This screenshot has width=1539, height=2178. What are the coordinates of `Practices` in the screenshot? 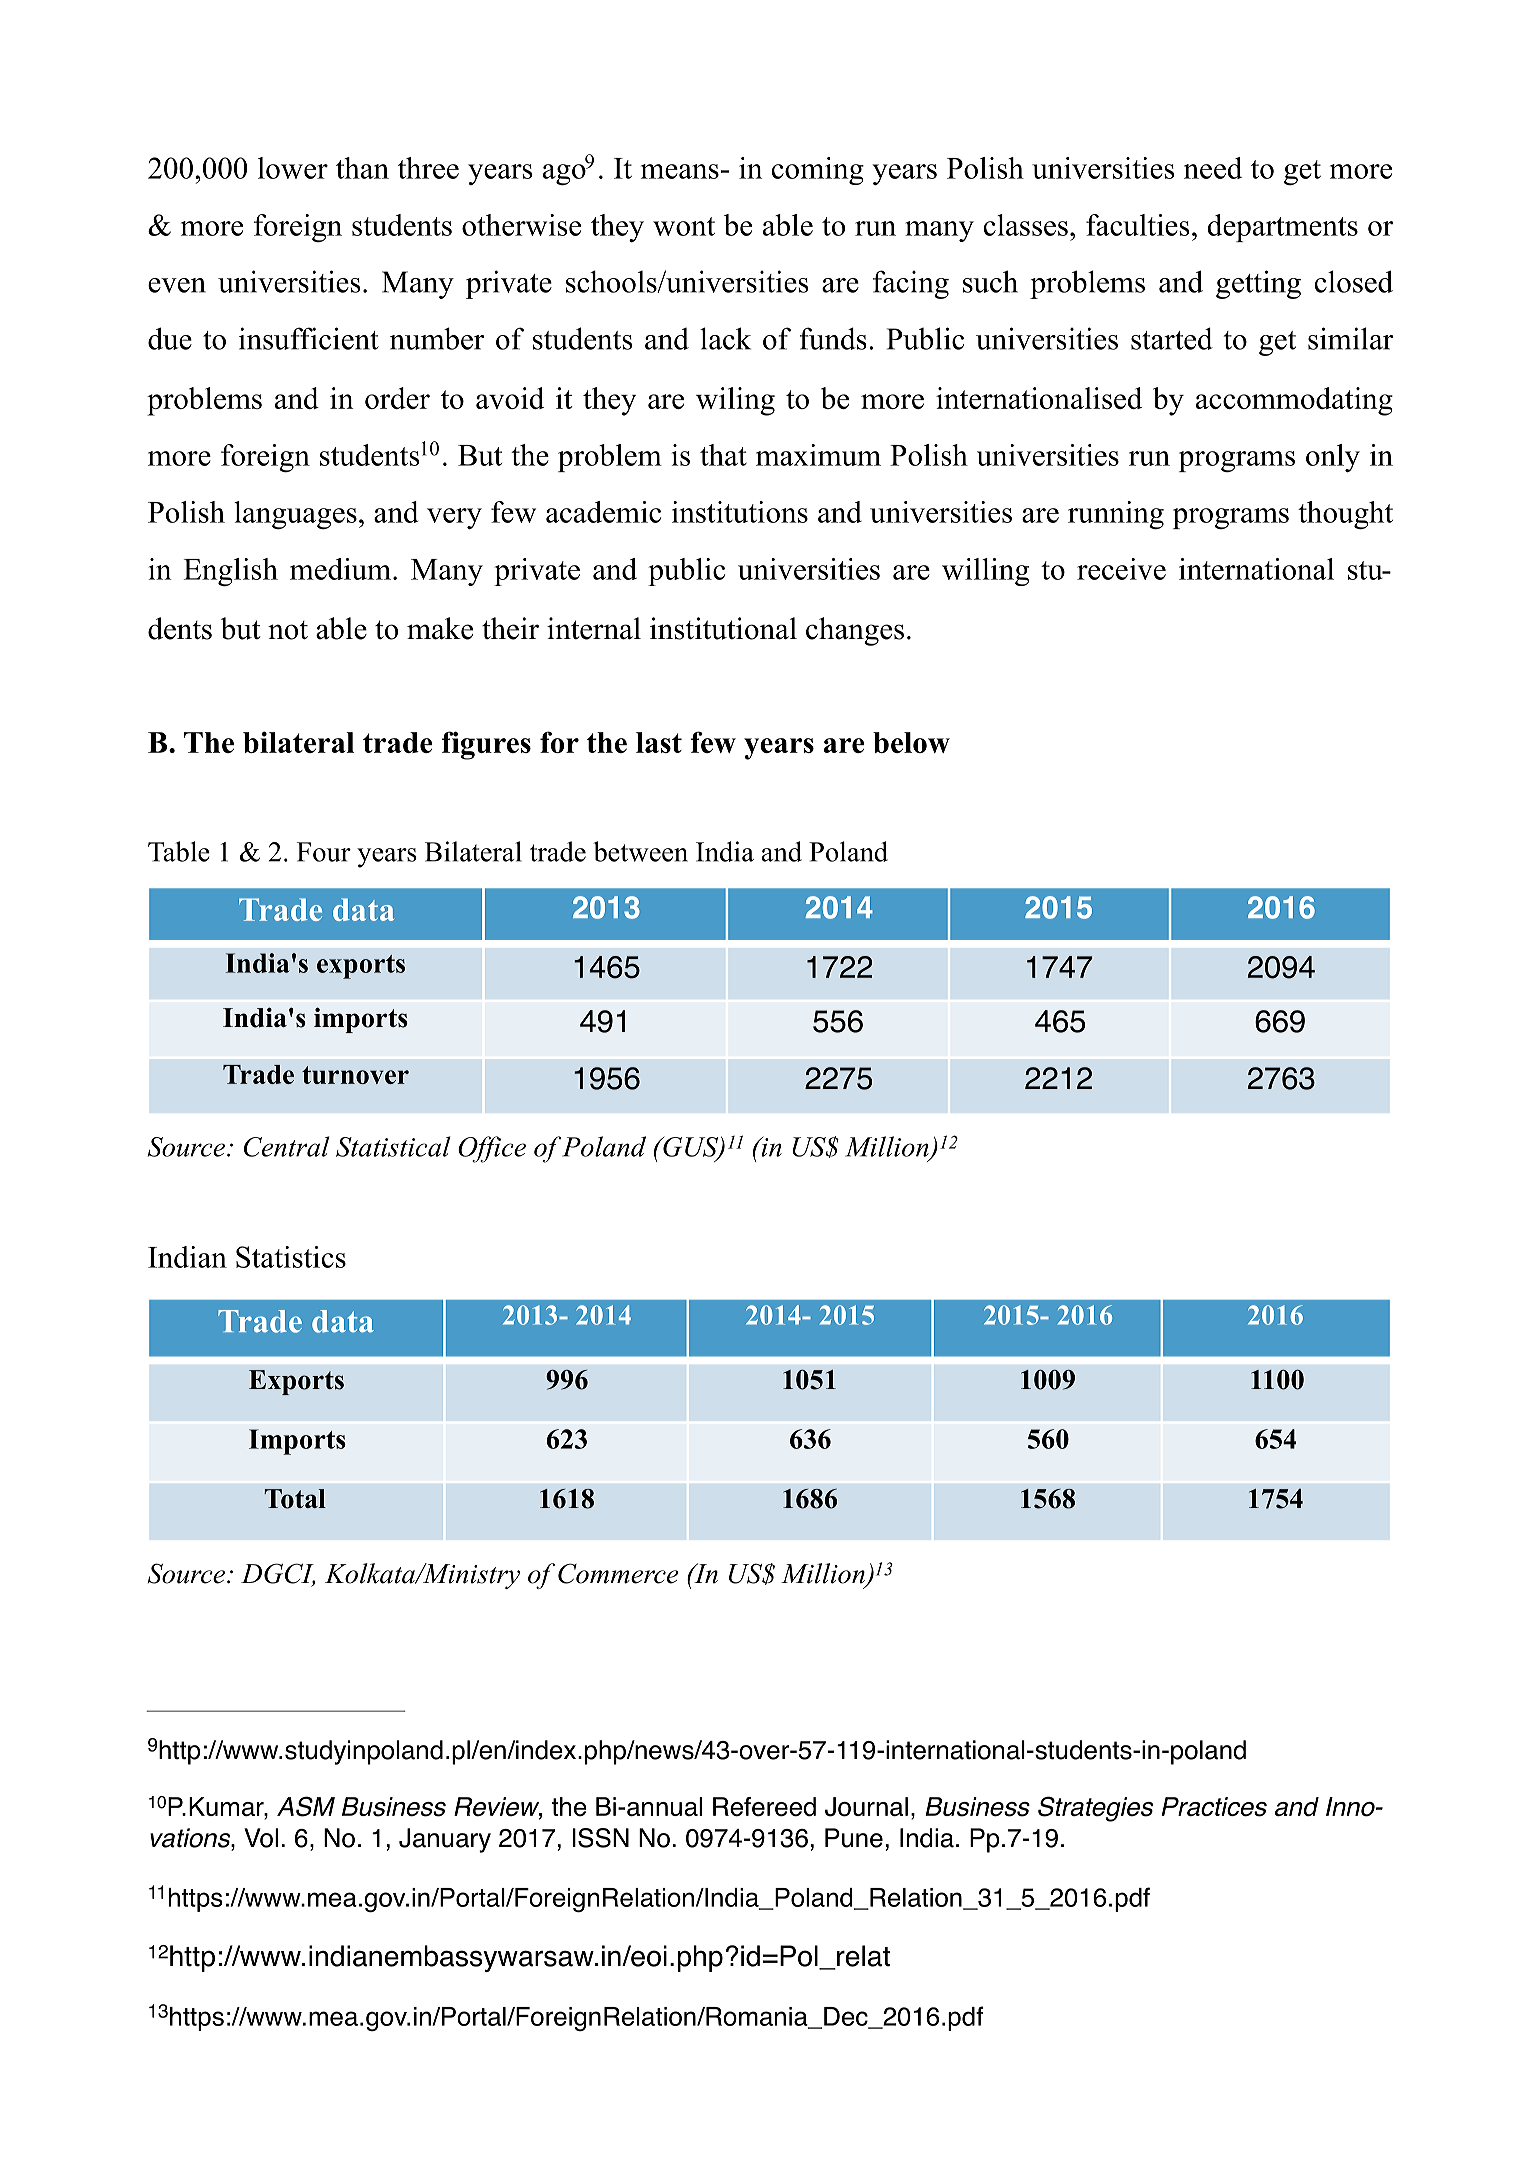 It's located at (1214, 1807).
